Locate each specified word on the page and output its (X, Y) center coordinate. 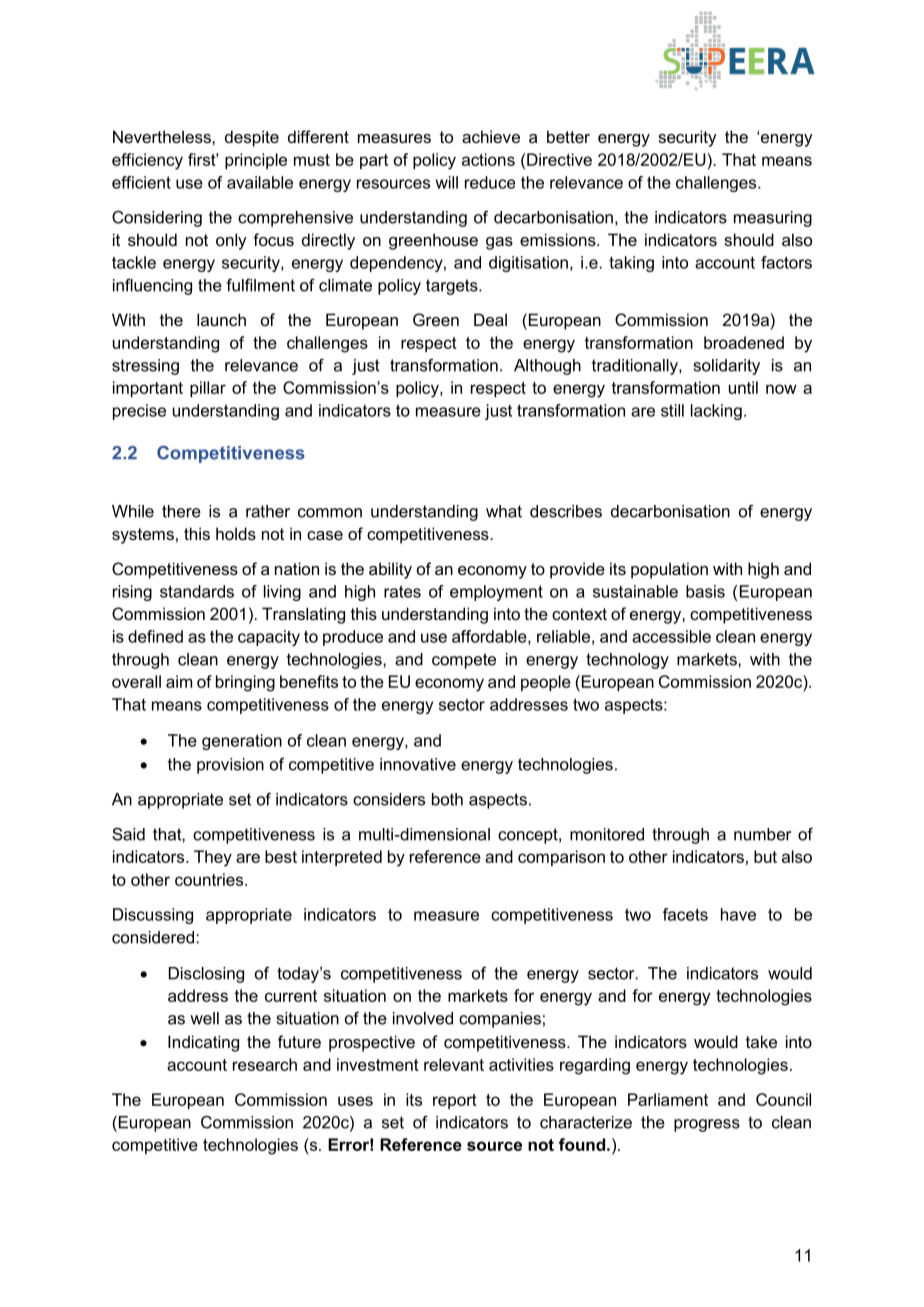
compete (464, 661)
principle (256, 161)
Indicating (203, 1043)
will (447, 182)
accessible (671, 636)
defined (155, 636)
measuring (773, 219)
